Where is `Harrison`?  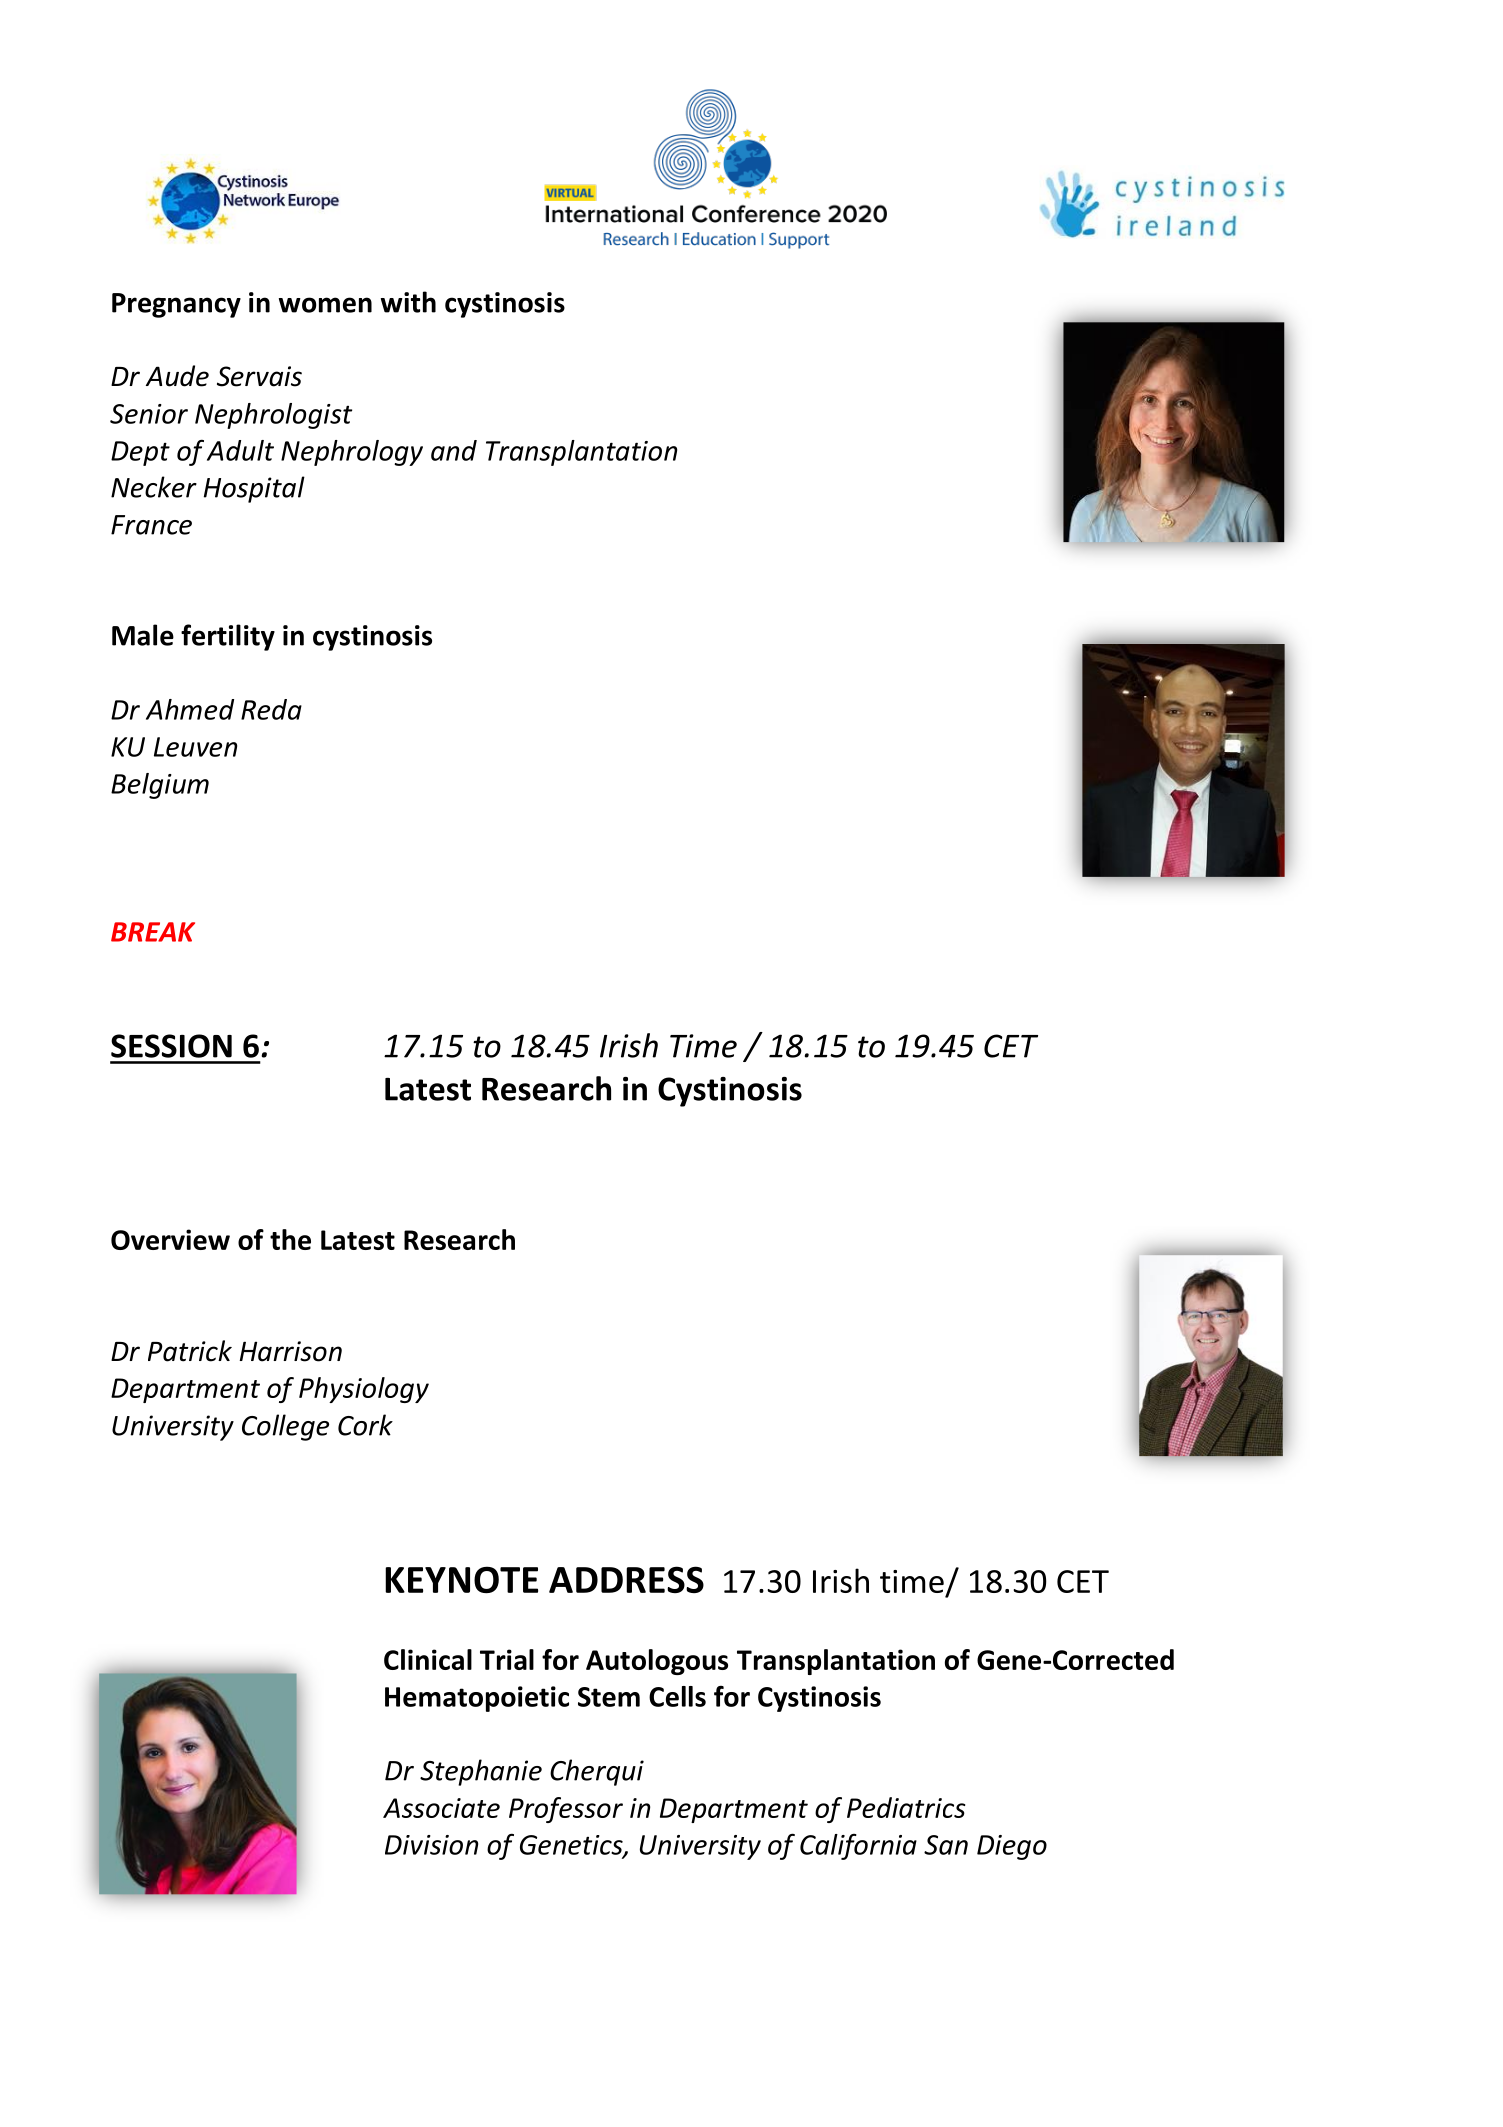
Harrison is located at coordinates (290, 1351).
